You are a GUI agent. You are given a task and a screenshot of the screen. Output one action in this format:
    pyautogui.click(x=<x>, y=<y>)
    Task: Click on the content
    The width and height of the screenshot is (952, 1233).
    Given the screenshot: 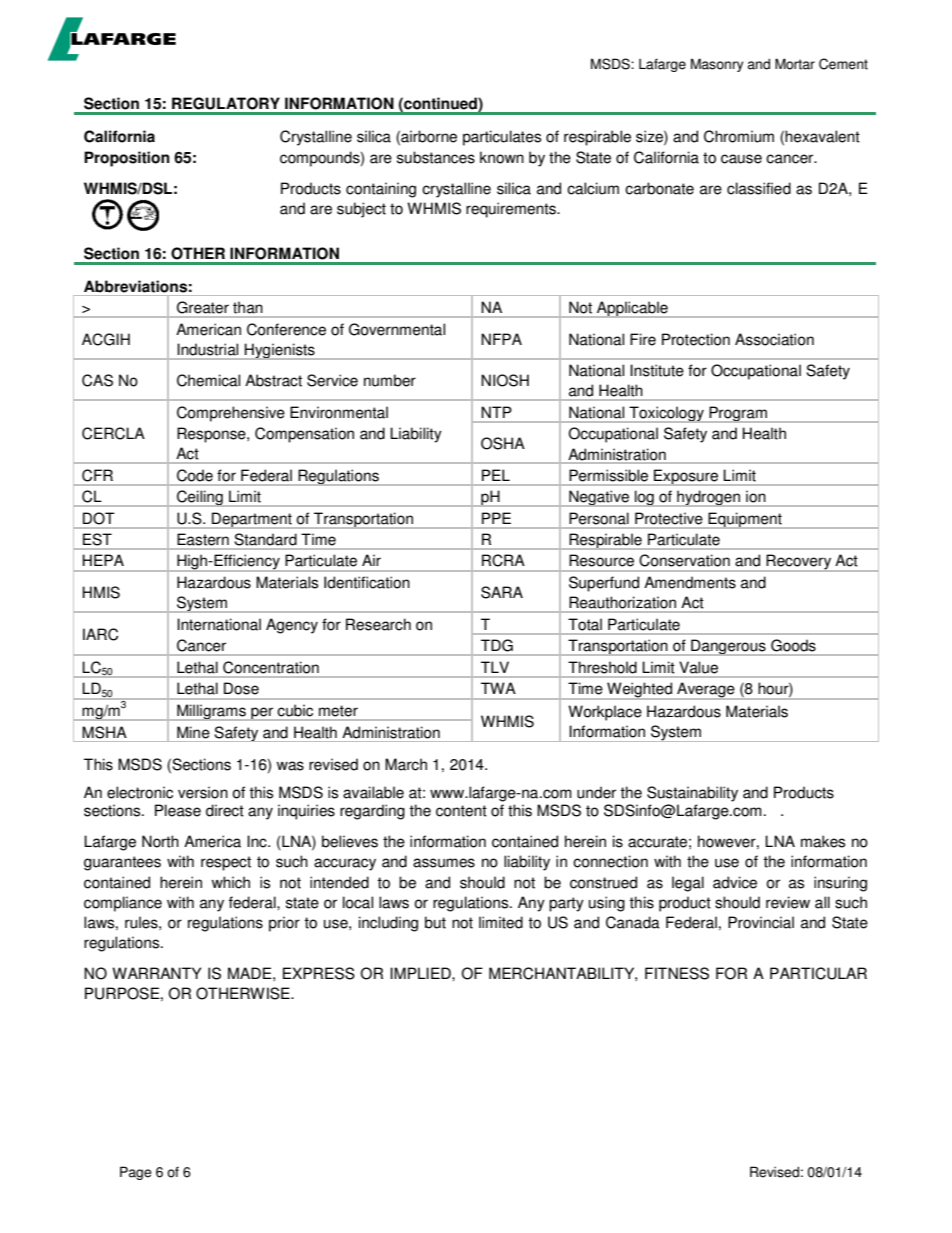 What is the action you would take?
    pyautogui.click(x=461, y=811)
